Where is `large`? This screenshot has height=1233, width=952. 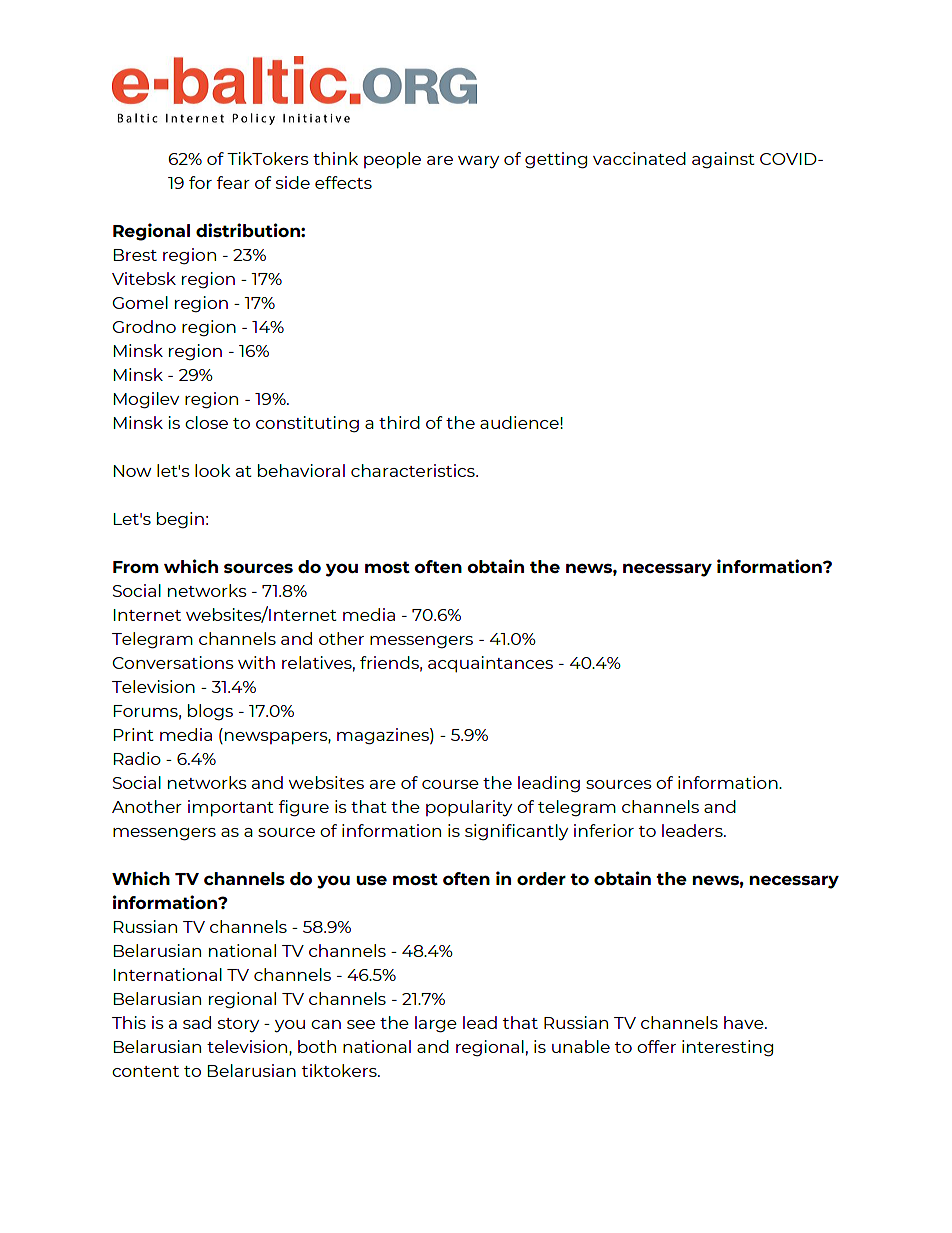
large is located at coordinates (436, 1024).
